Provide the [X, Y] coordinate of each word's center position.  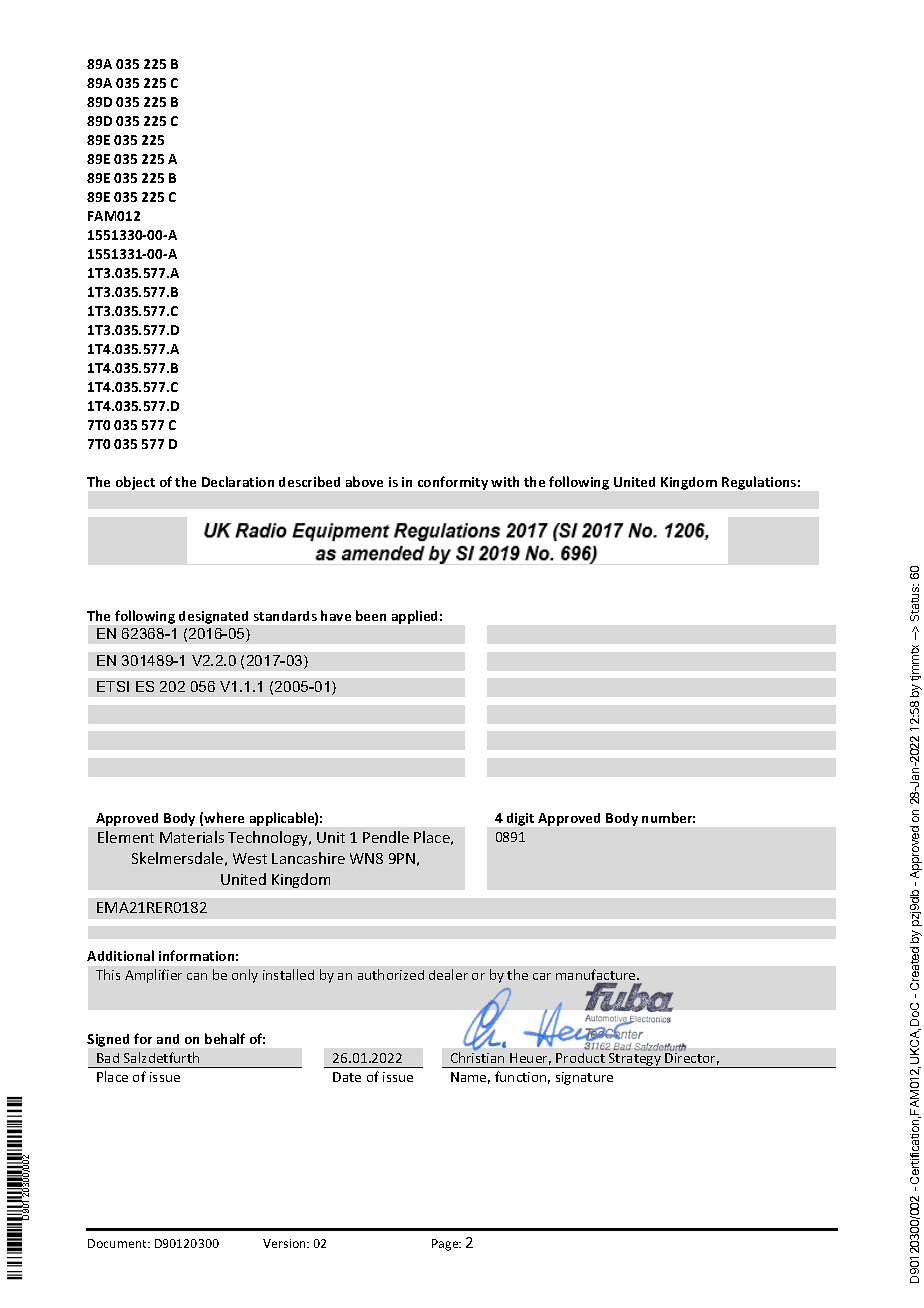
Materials [192, 837]
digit [520, 819]
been [371, 615]
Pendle [386, 837]
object [135, 483]
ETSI [113, 686]
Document [118, 1243]
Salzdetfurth [161, 1057]
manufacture [597, 974]
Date [347, 1077]
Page [446, 1245]
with [505, 481]
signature [584, 1078]
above [364, 481]
